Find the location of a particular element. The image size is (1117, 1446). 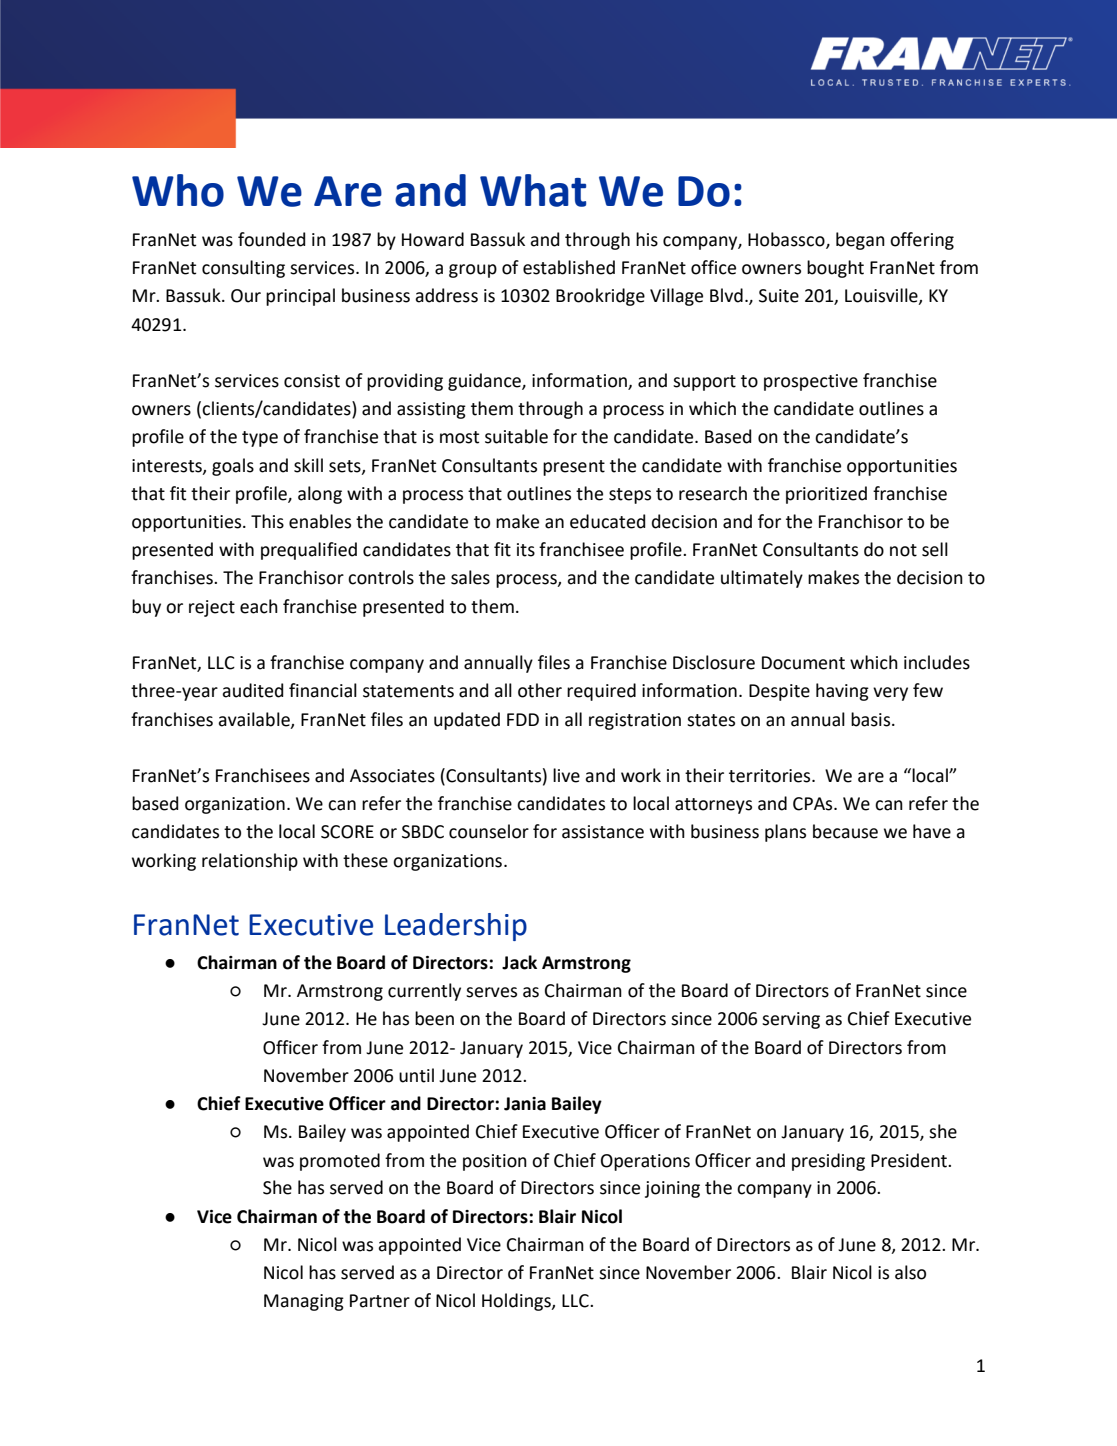

available is located at coordinates (255, 720).
